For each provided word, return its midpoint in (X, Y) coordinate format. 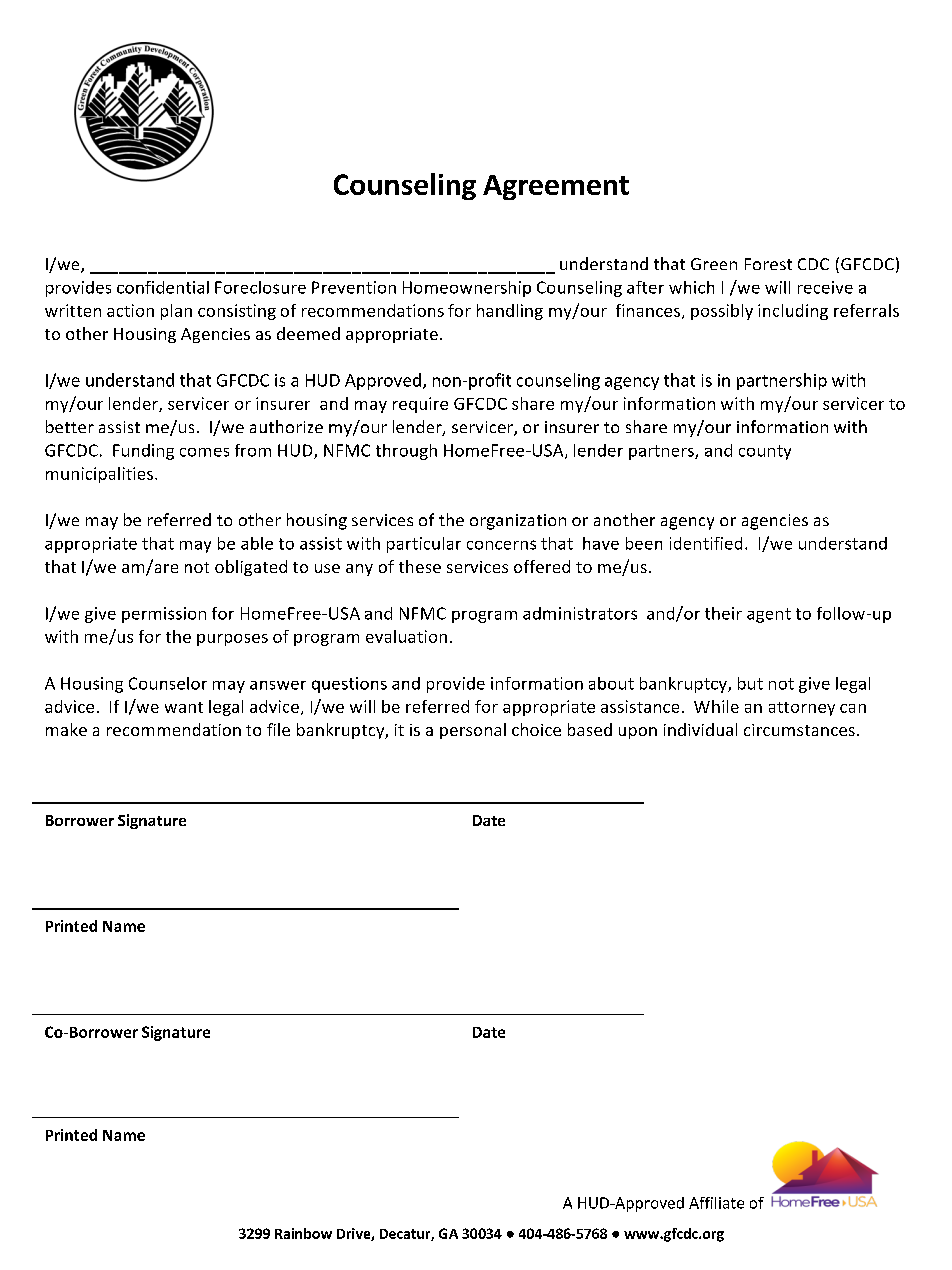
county (765, 452)
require (420, 405)
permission (164, 615)
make (66, 729)
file (278, 729)
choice (536, 729)
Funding (143, 452)
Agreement (556, 187)
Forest (768, 264)
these (420, 566)
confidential (163, 287)
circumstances (799, 730)
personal (473, 731)
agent (769, 615)
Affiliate (716, 1203)
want (184, 707)
